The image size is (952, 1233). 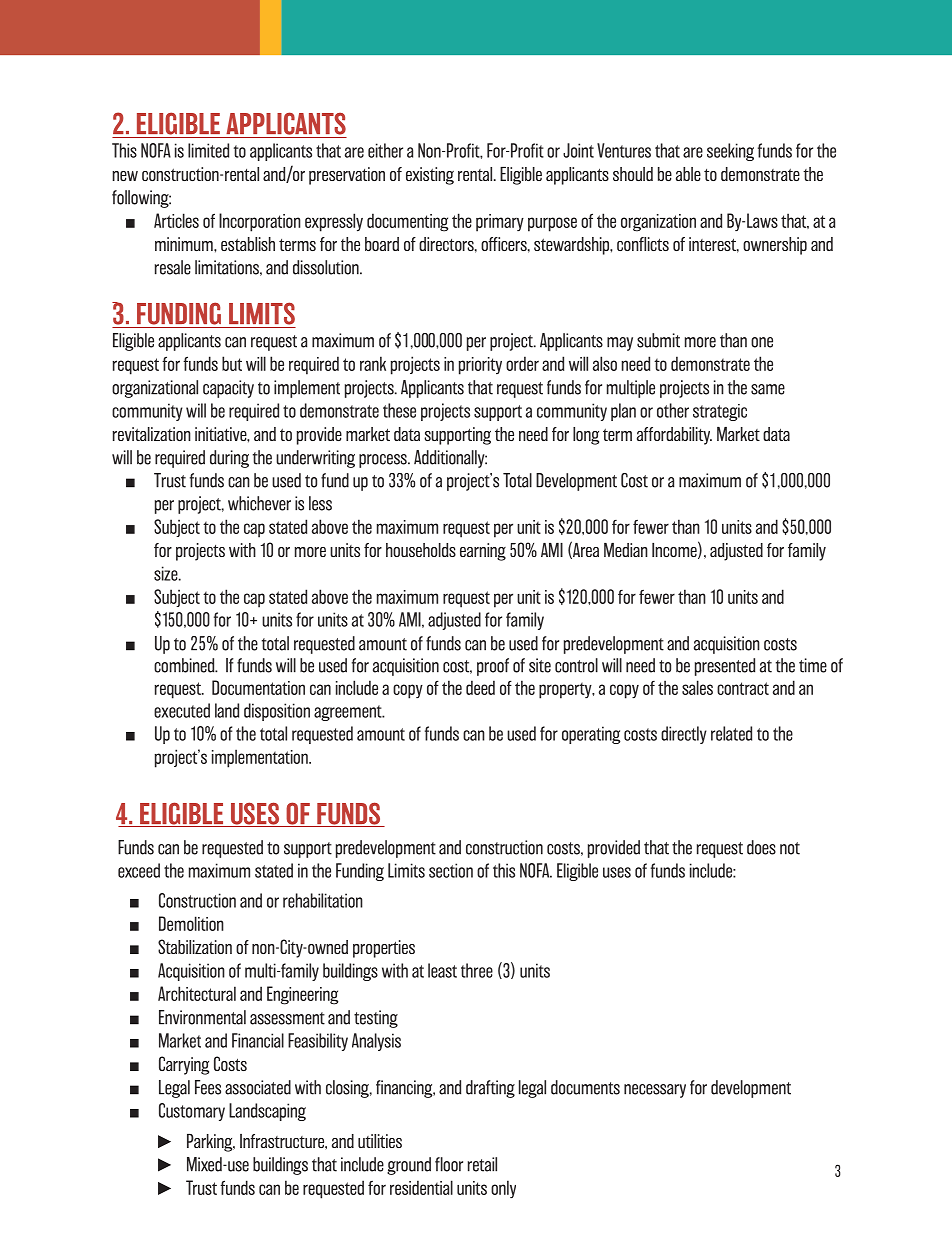 I want to click on limited, so click(x=208, y=150).
